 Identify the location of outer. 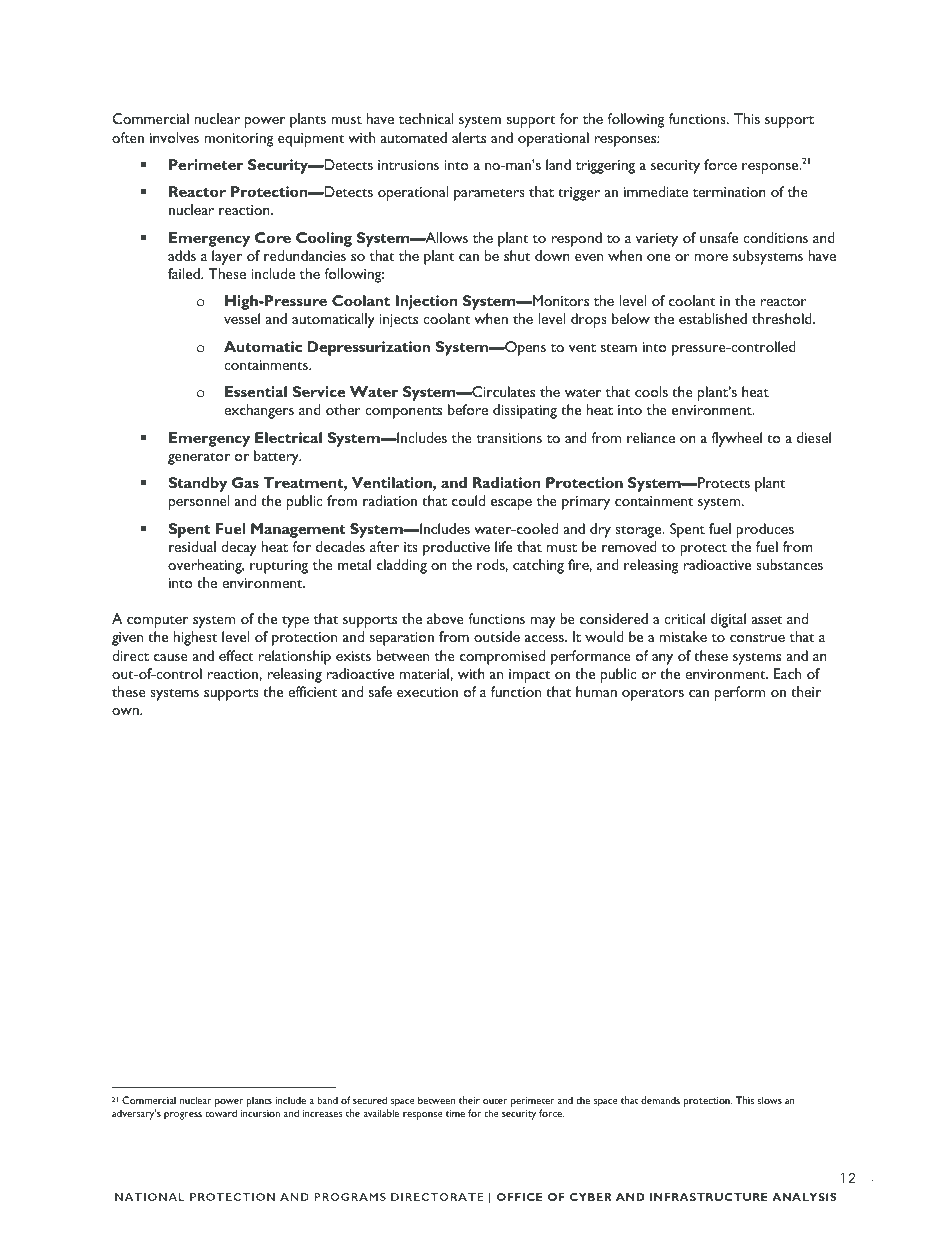
(495, 1101).
